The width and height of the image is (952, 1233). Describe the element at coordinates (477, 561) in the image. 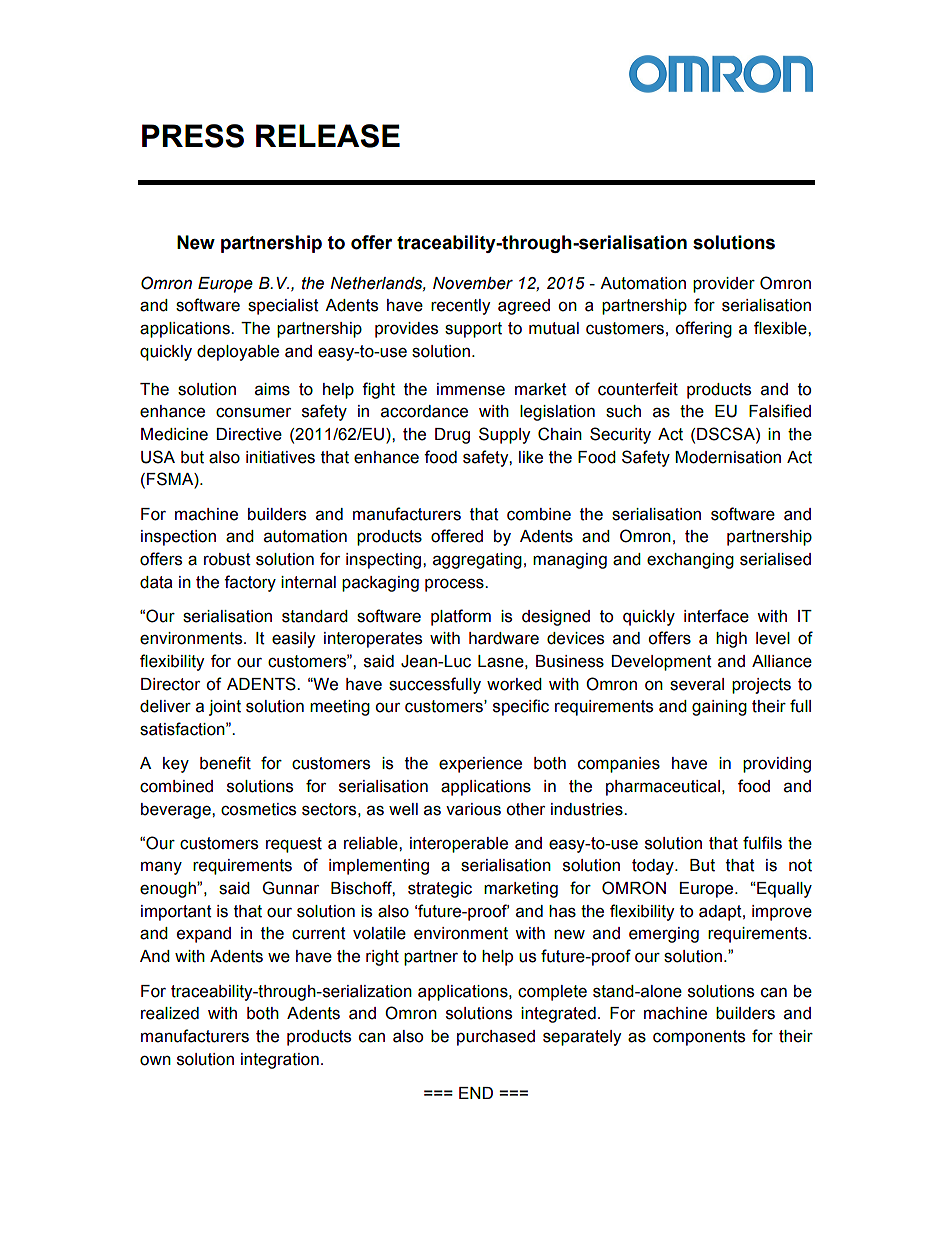

I see `aggregating` at that location.
